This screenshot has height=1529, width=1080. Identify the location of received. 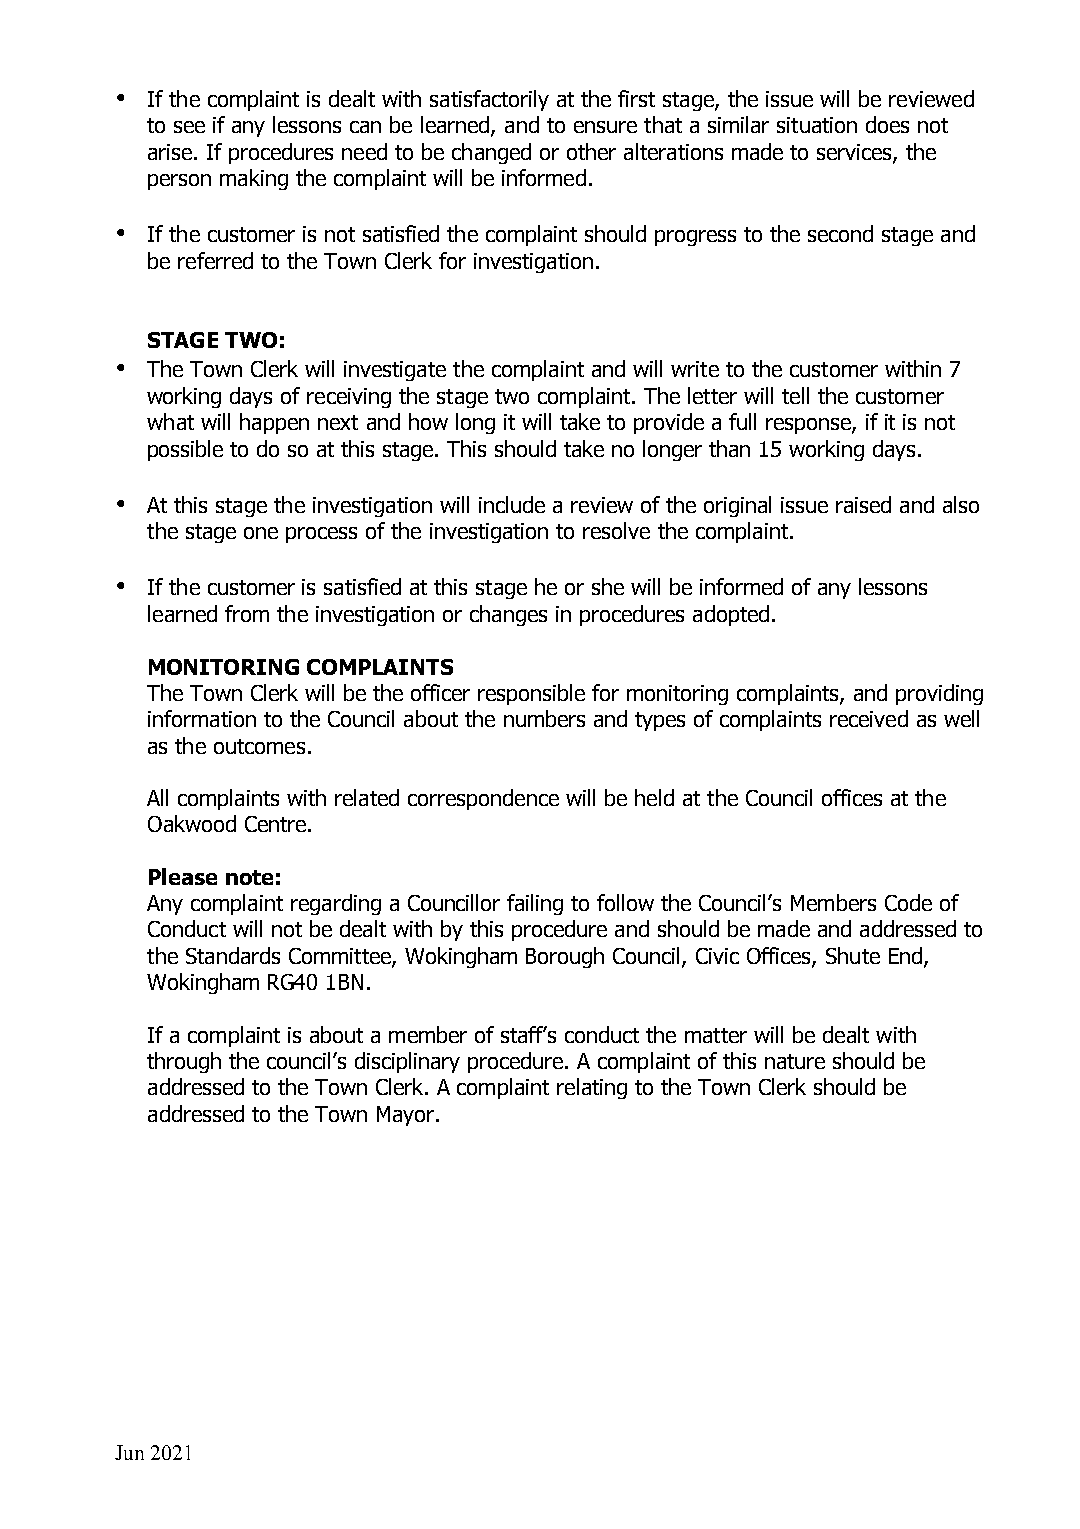
(869, 718).
